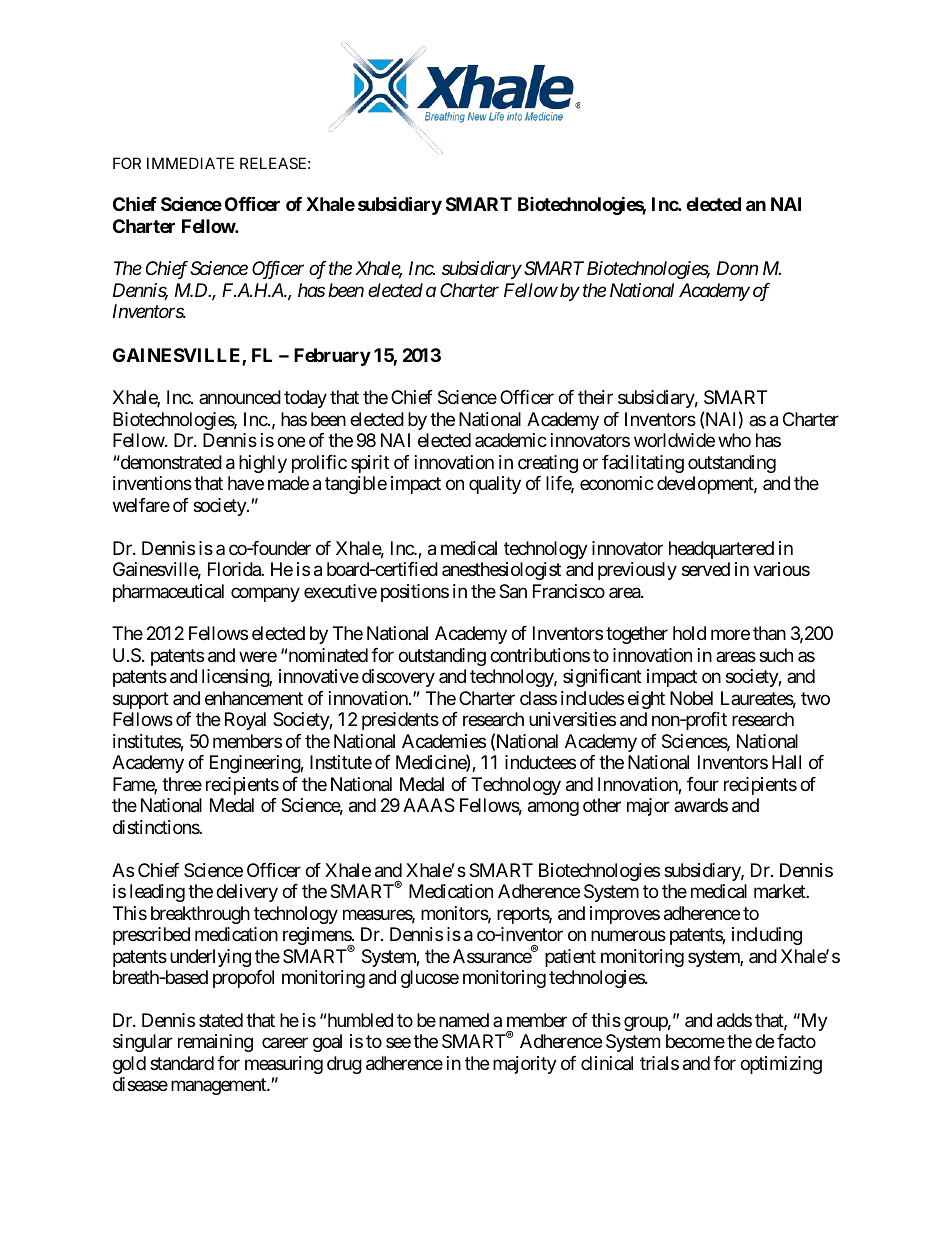  I want to click on more, so click(730, 635).
